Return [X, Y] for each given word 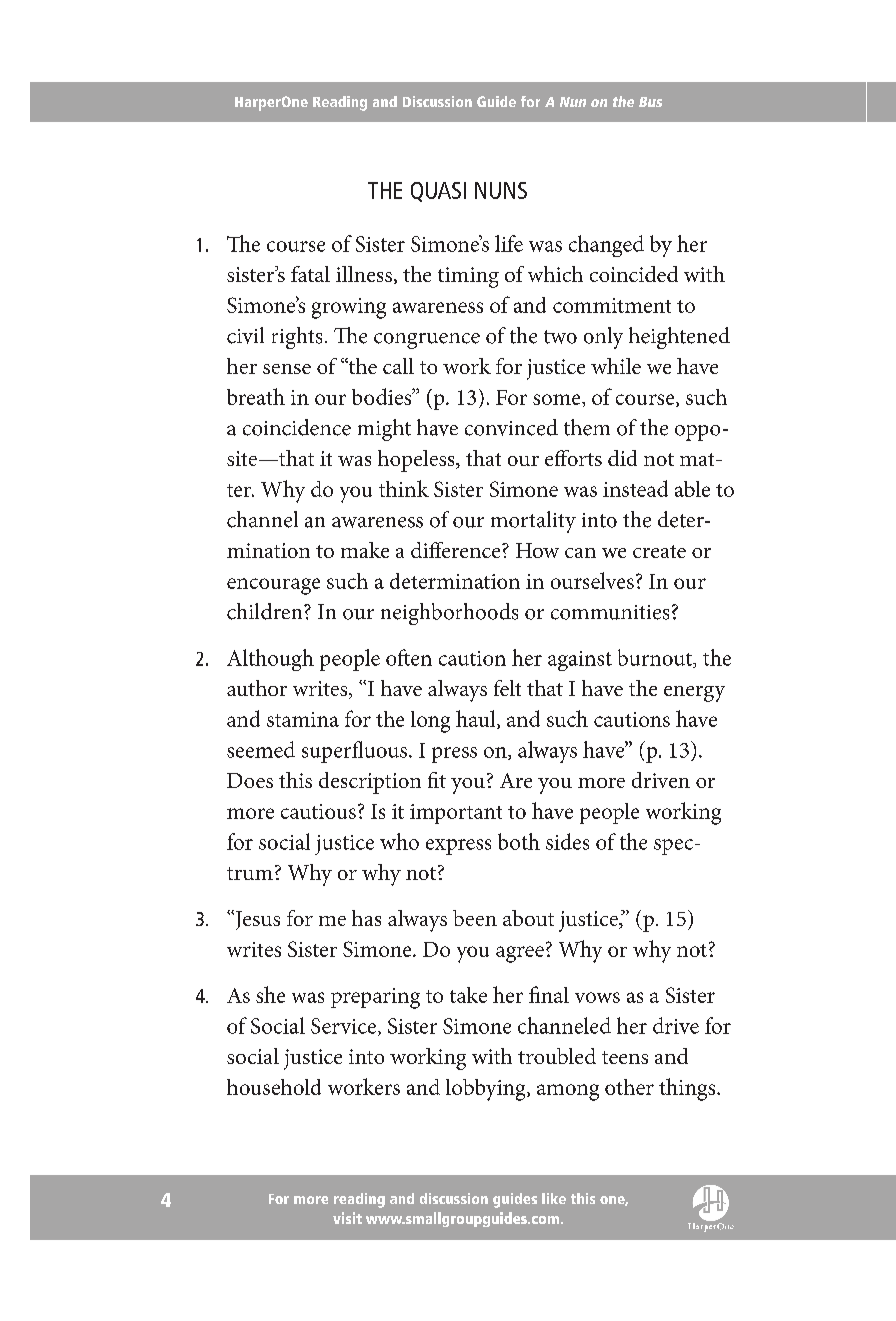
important [456, 814]
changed [606, 246]
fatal [310, 274]
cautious [318, 811]
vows [597, 997]
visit [347, 1218]
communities [610, 612]
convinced [511, 427]
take [468, 995]
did [622, 458]
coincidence [297, 427]
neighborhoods [449, 614]
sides [567, 841]
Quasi [438, 192]
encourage [273, 586]
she [270, 994]
